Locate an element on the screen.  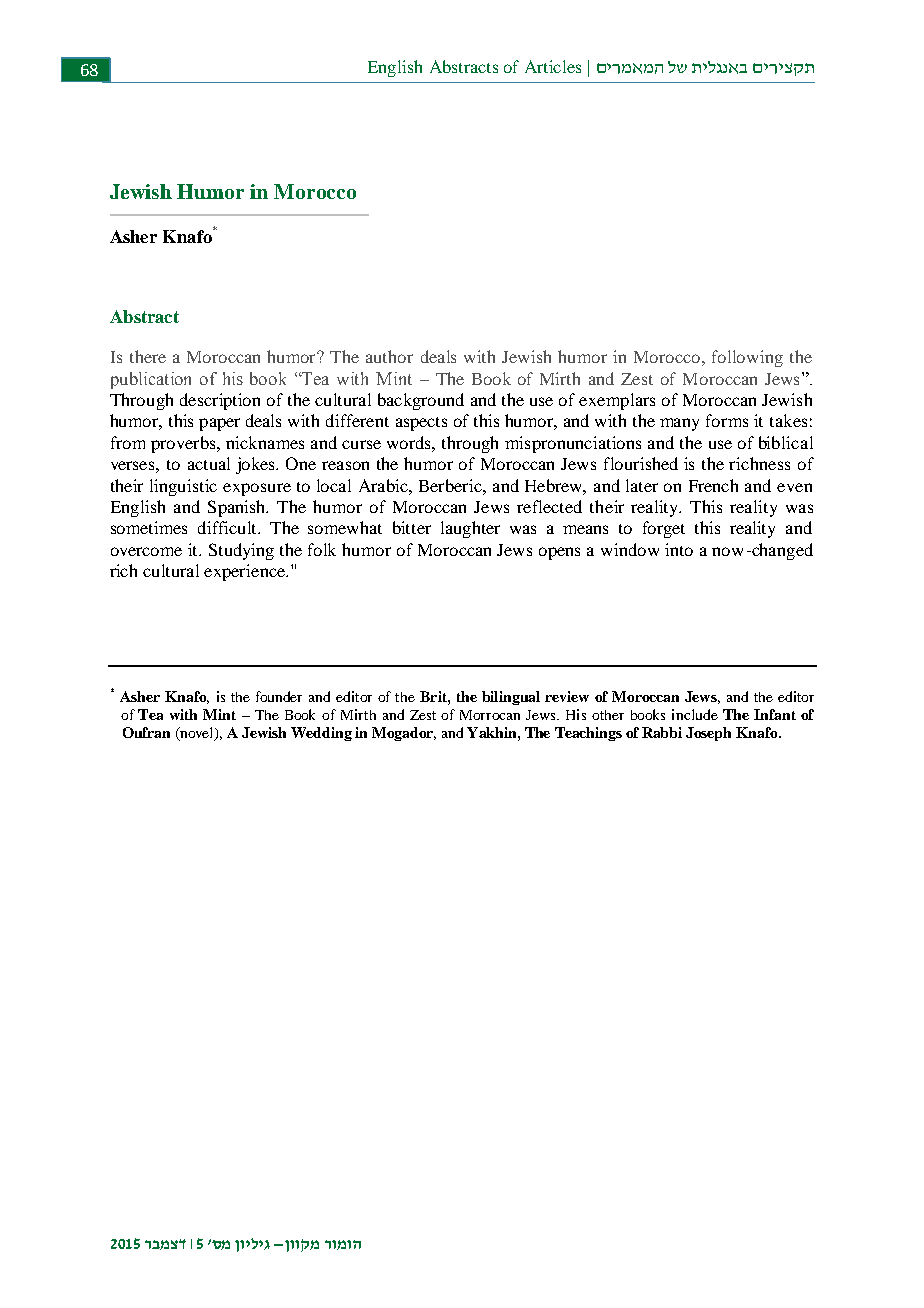
author is located at coordinates (389, 356).
